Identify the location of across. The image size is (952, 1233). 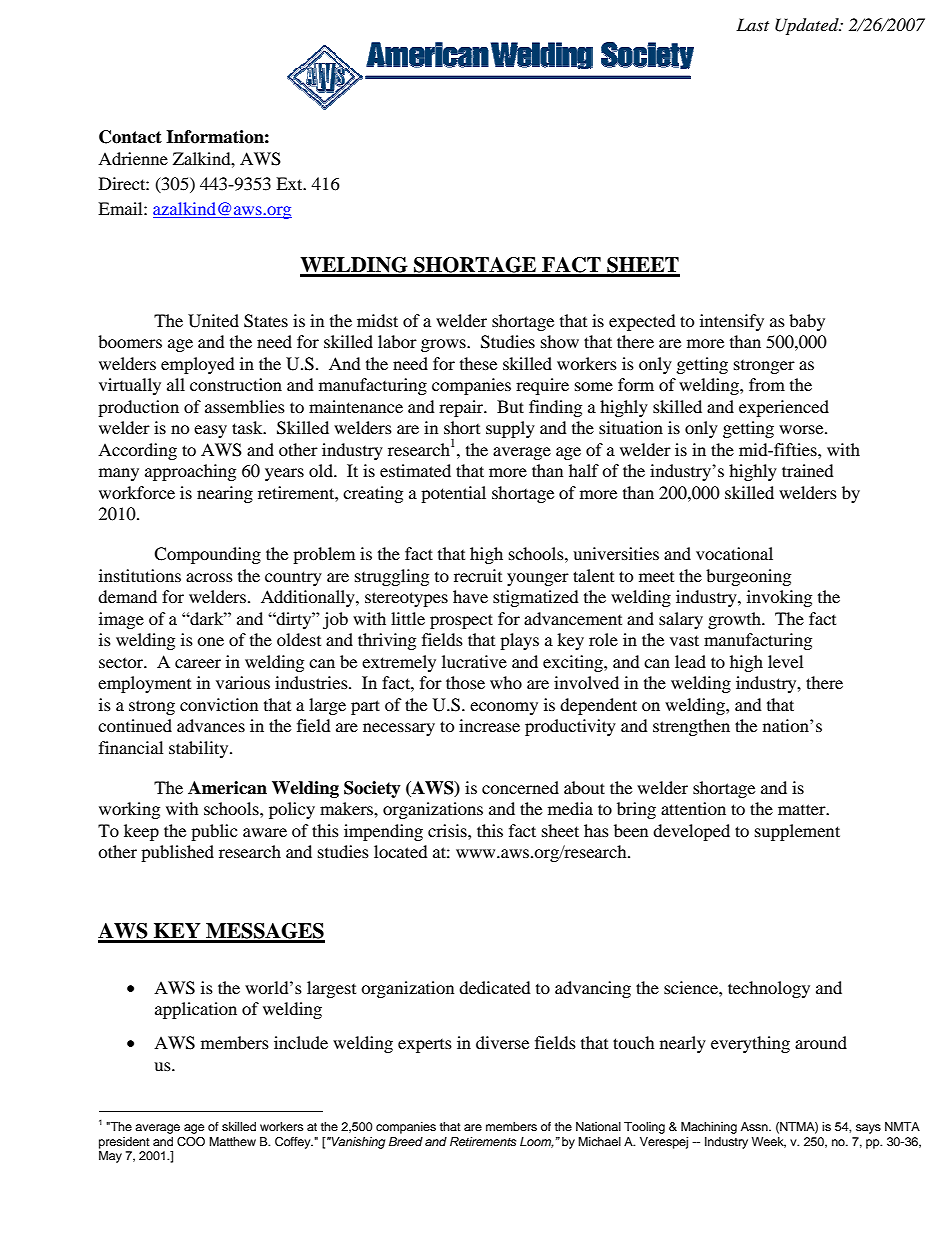
(209, 577).
